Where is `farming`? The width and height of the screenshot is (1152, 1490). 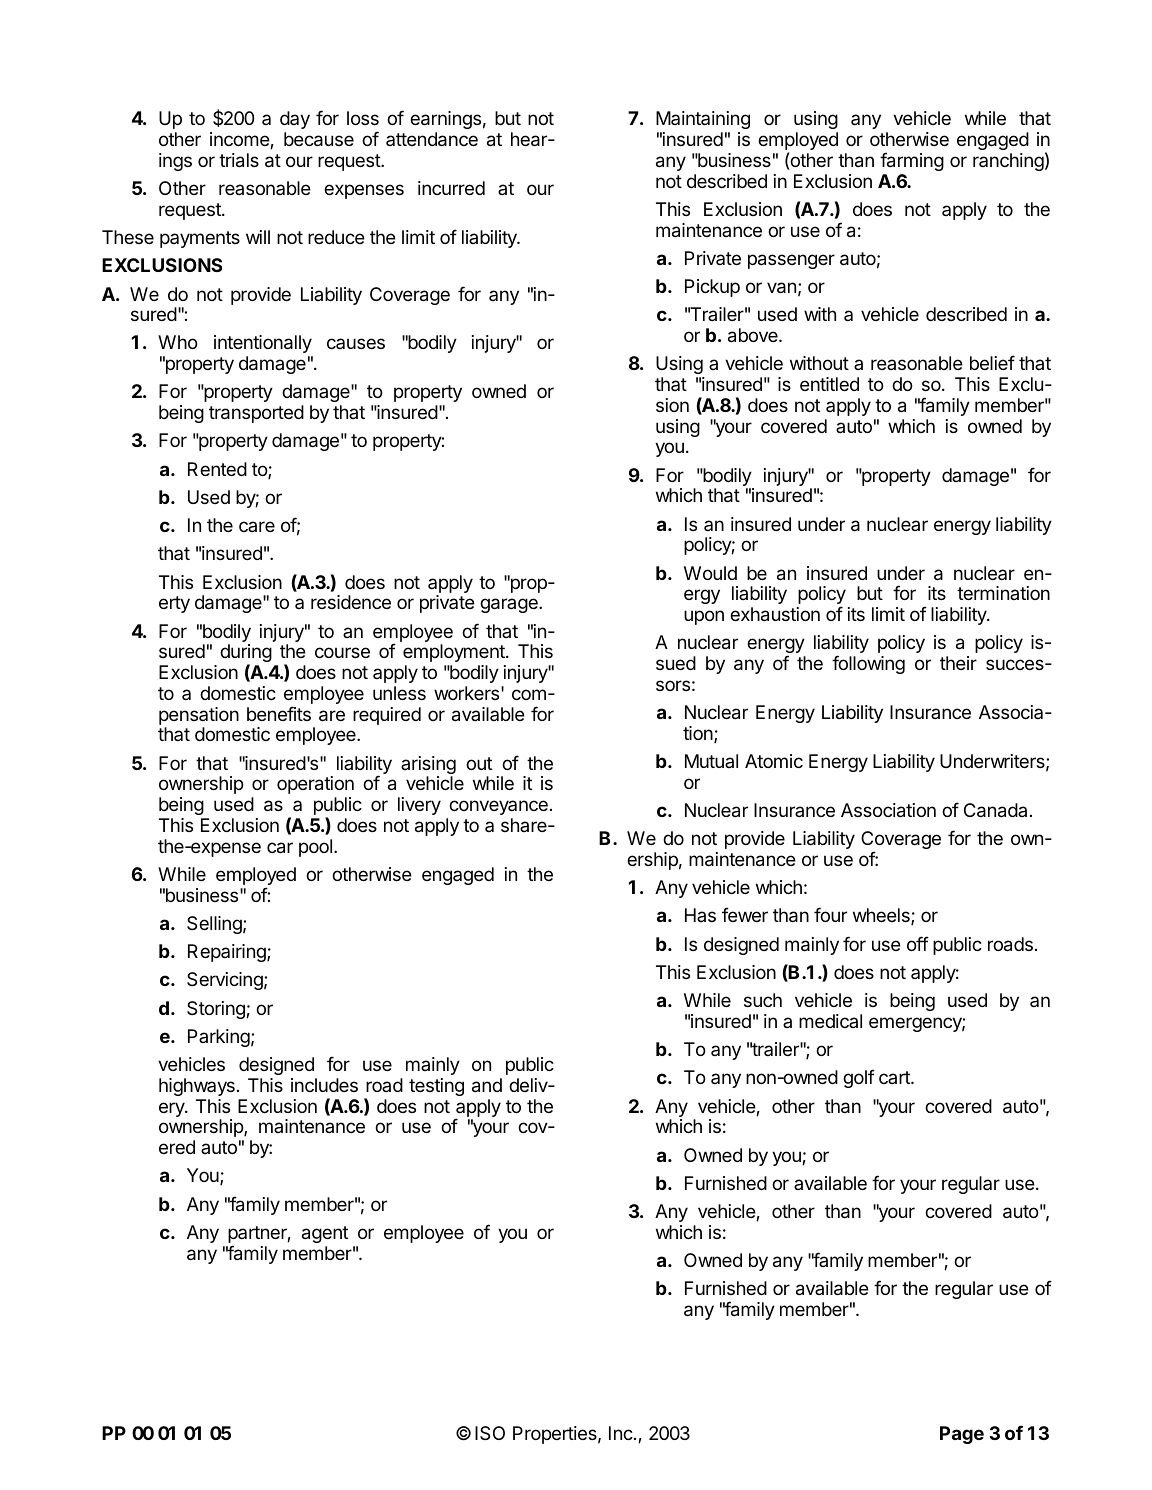
farming is located at coordinates (912, 161).
